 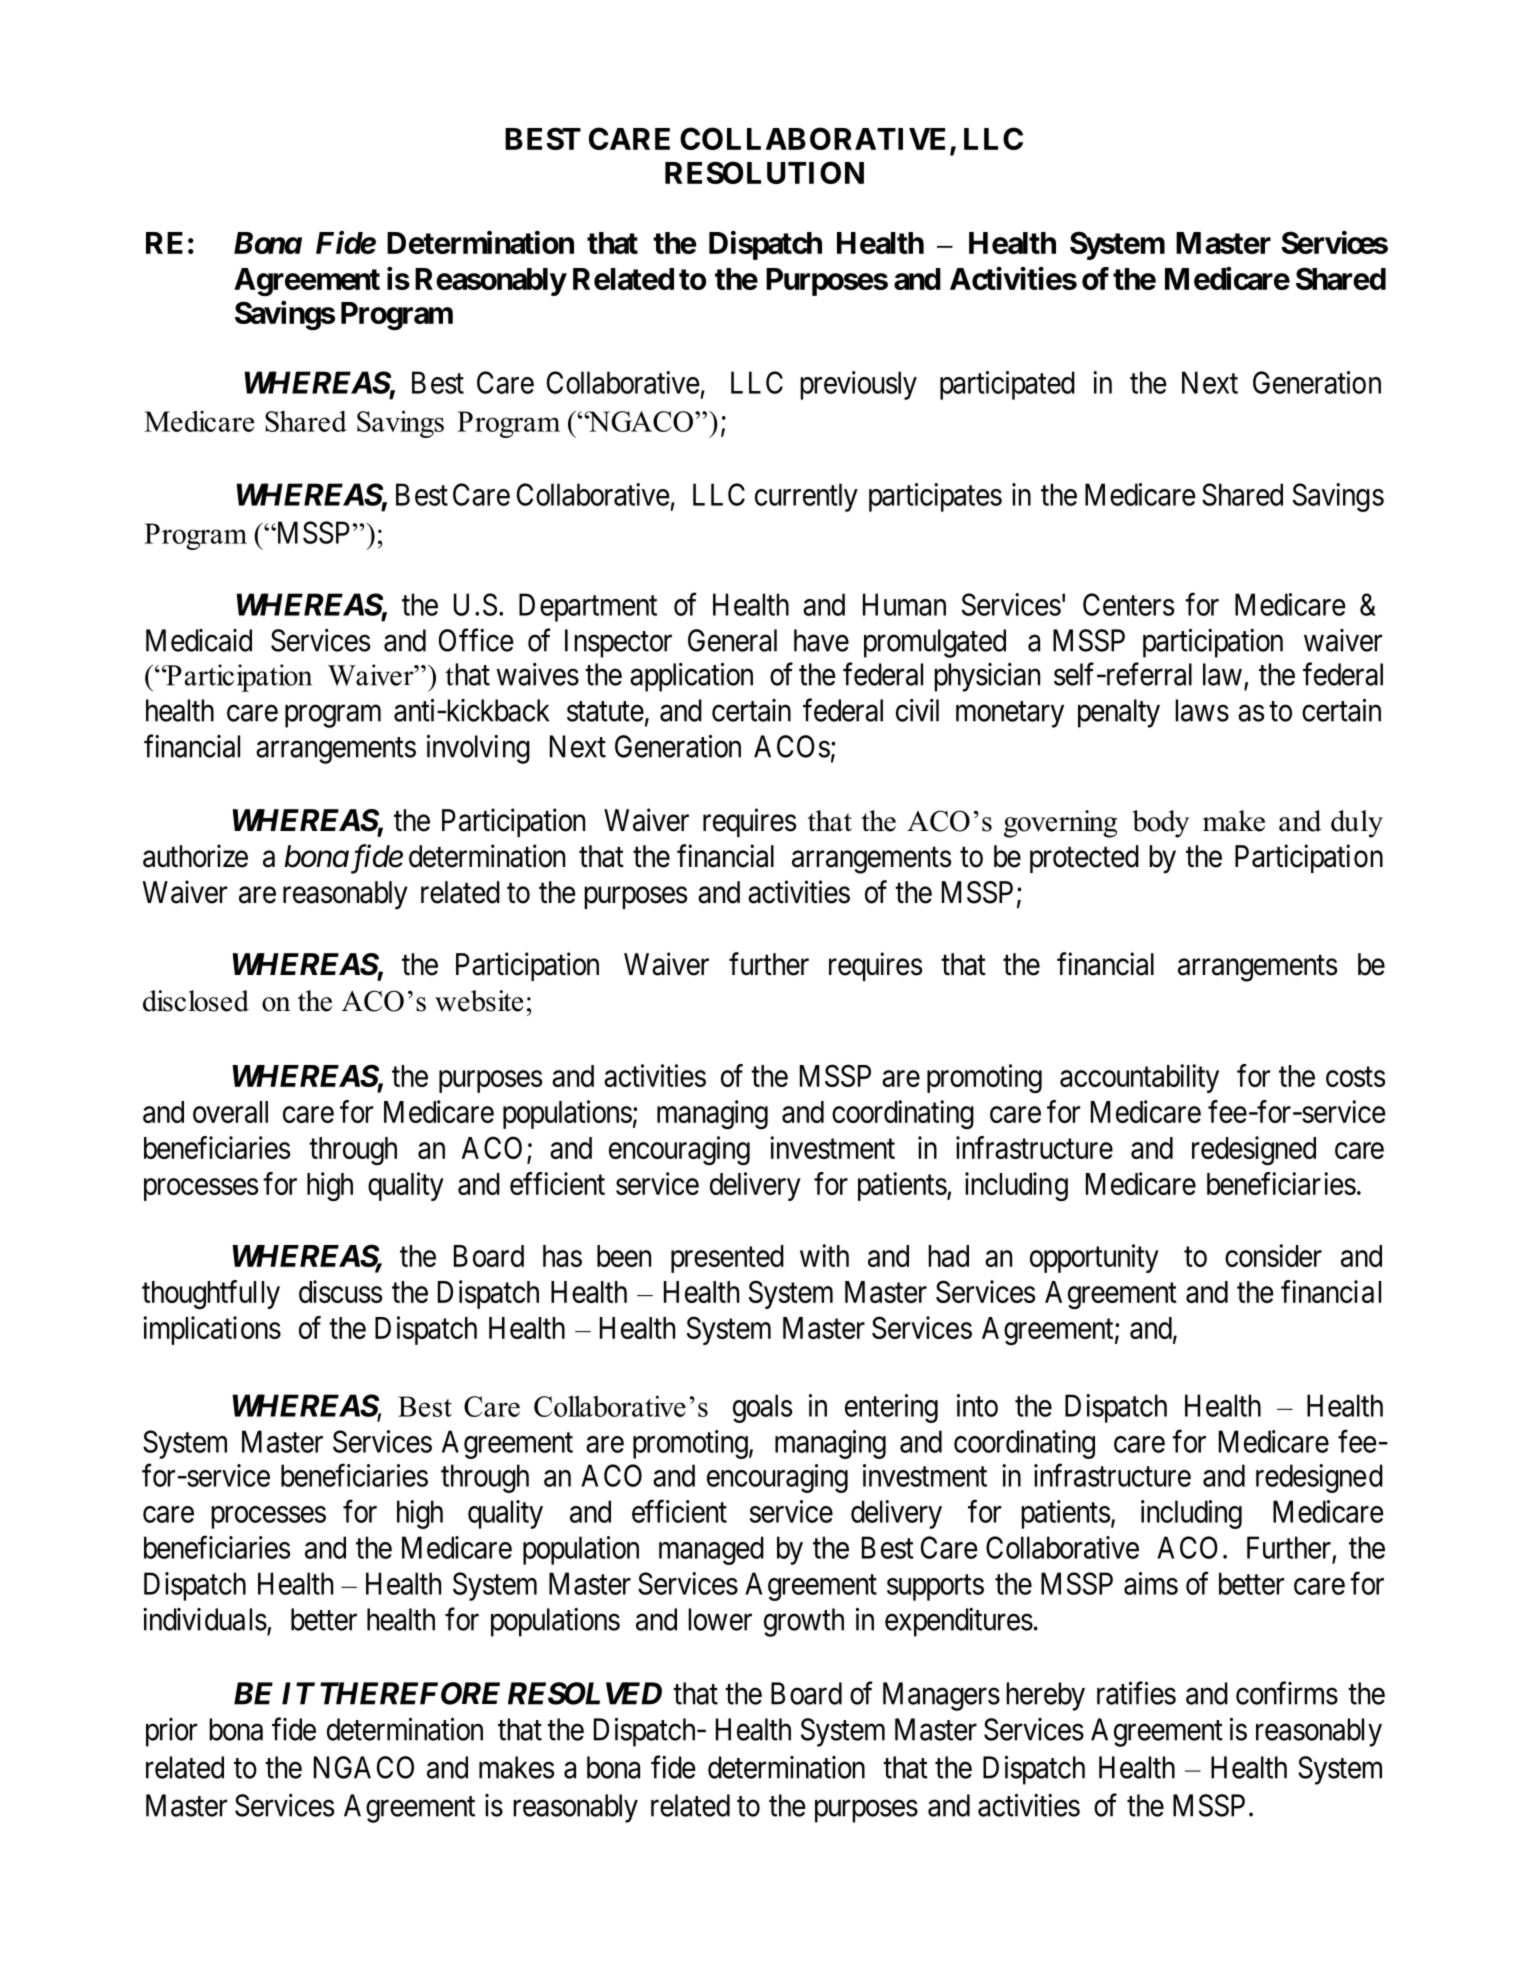 What do you see at coordinates (1287, 1693) in the screenshot?
I see `confirms` at bounding box center [1287, 1693].
